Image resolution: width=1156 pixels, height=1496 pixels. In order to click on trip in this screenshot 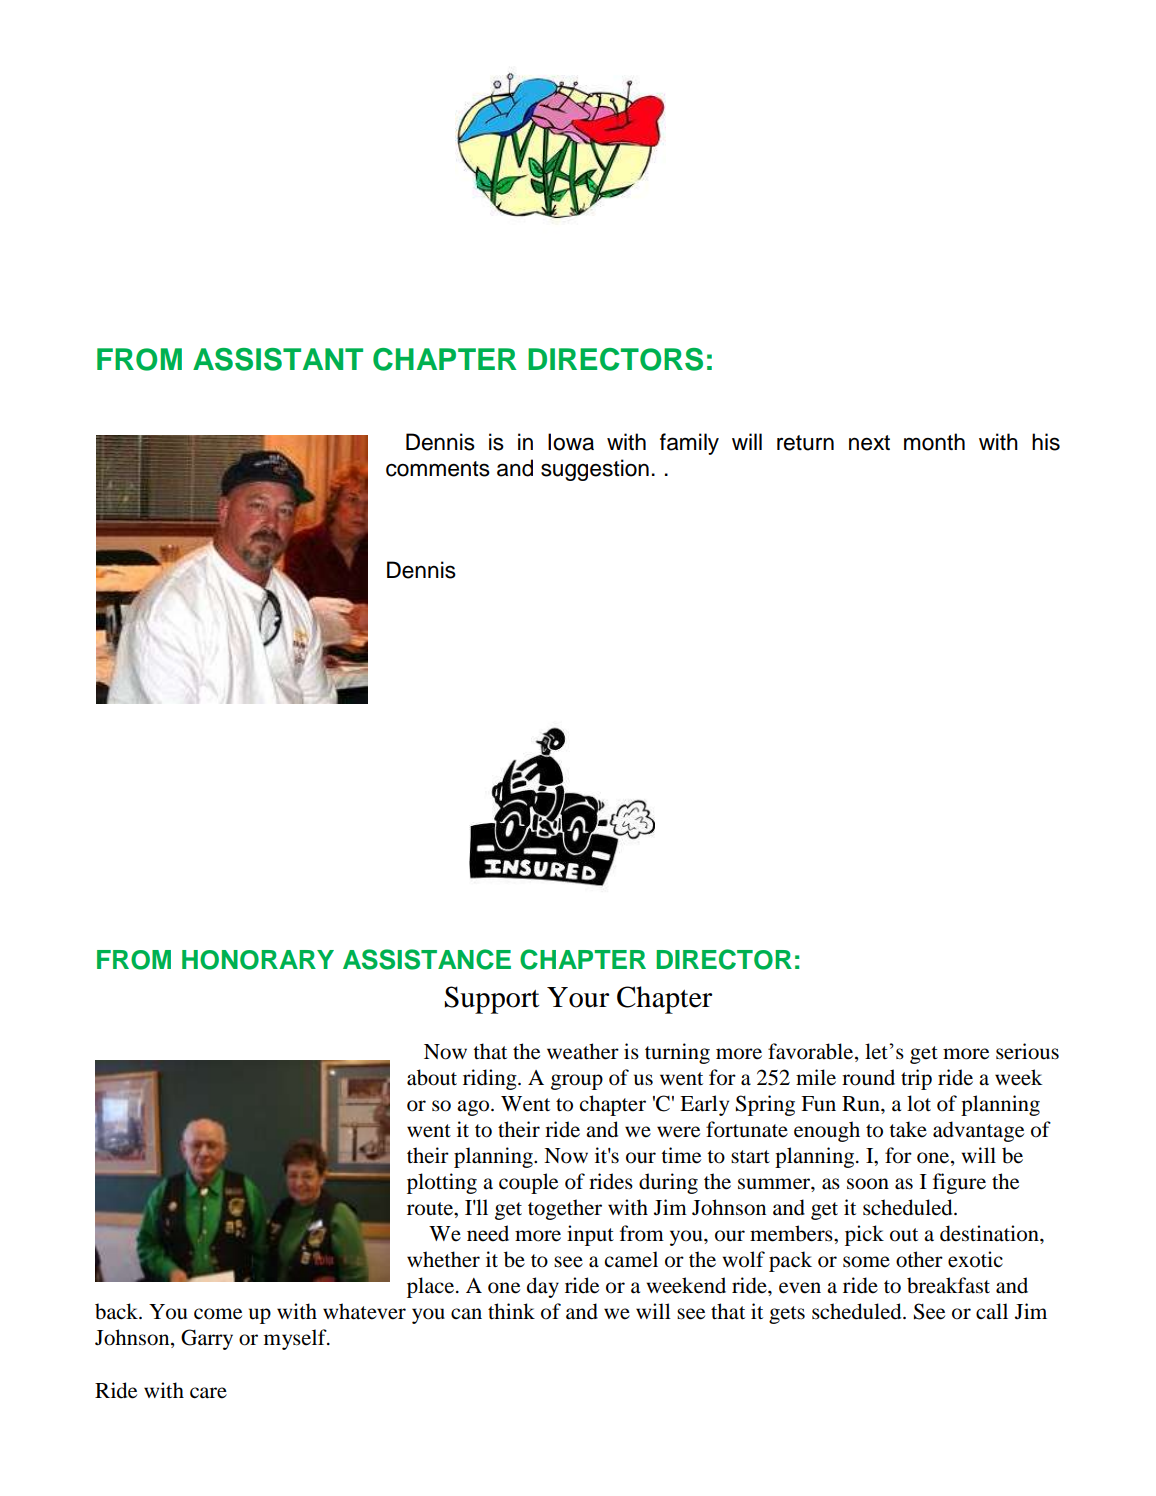, I will do `click(916, 1079)`.
